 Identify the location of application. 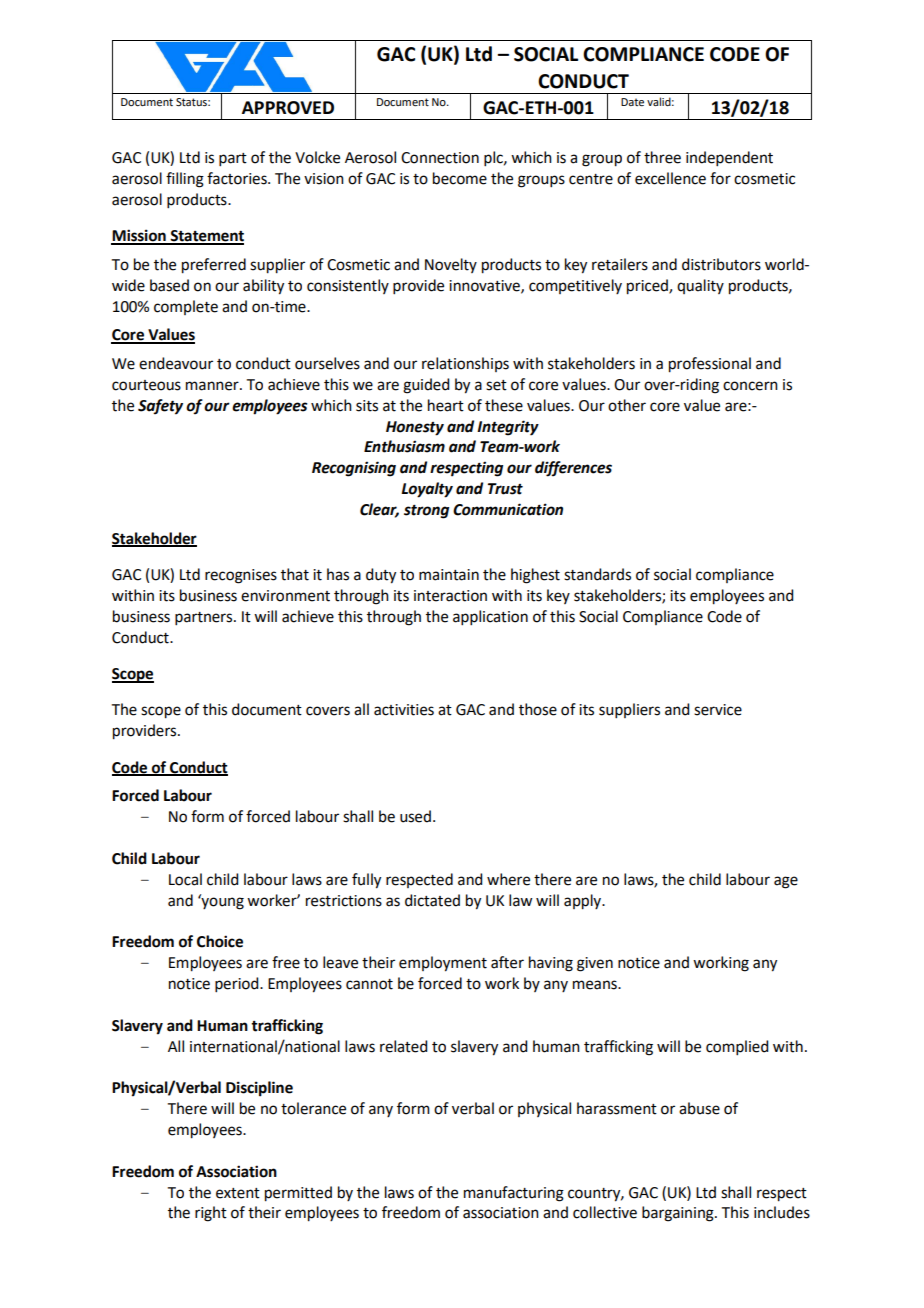
(490, 617).
